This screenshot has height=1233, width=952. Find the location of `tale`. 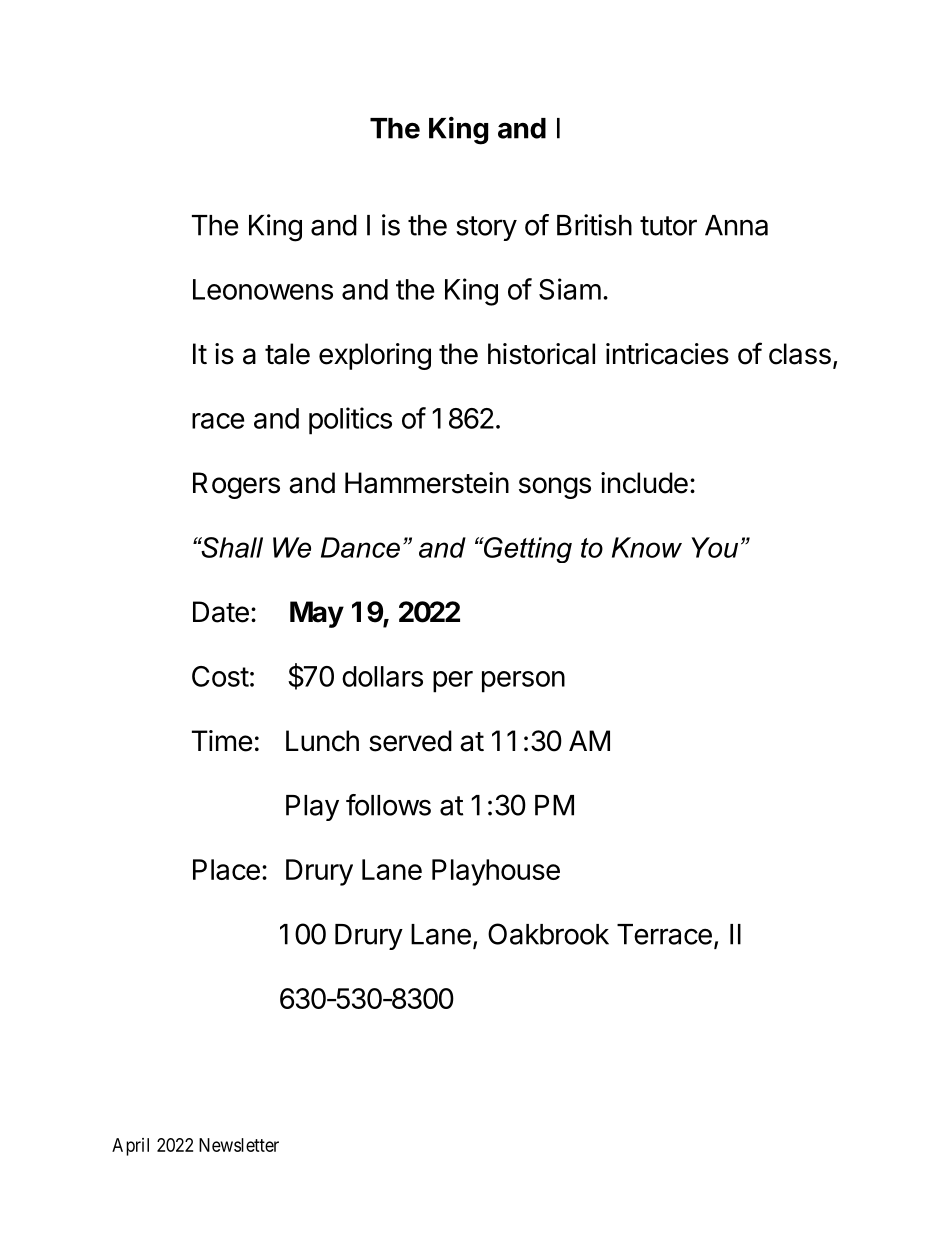

tale is located at coordinates (287, 354).
